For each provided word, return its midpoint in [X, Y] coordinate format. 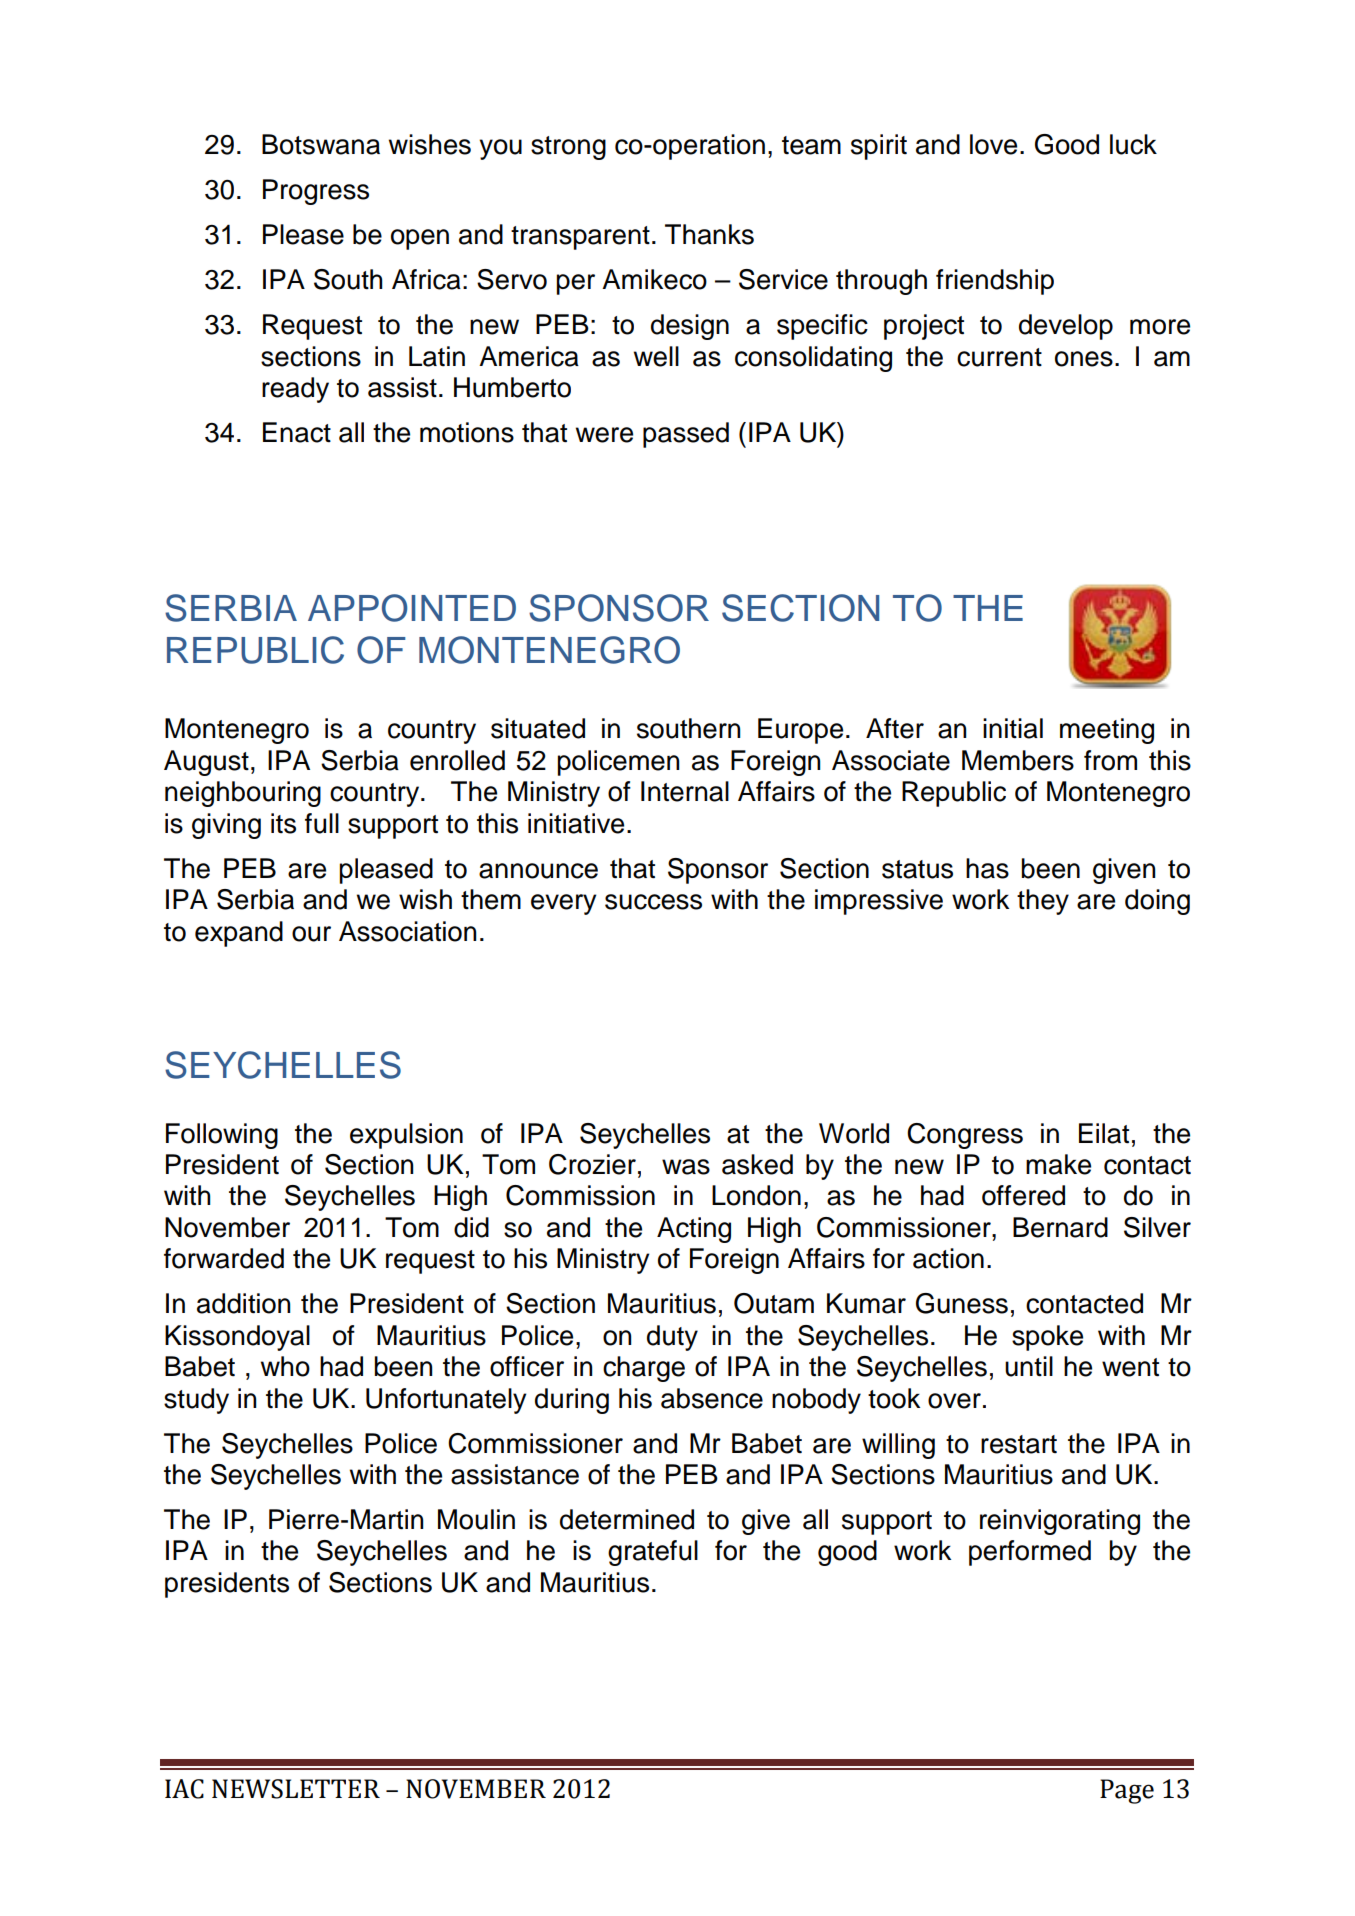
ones [1084, 359]
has [987, 868]
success [653, 902]
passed [686, 435]
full [322, 823]
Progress [316, 192]
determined [627, 1519]
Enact [297, 432]
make [1058, 1164]
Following [222, 1136]
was [686, 1167]
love [993, 144]
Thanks [709, 234]
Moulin [476, 1519]
